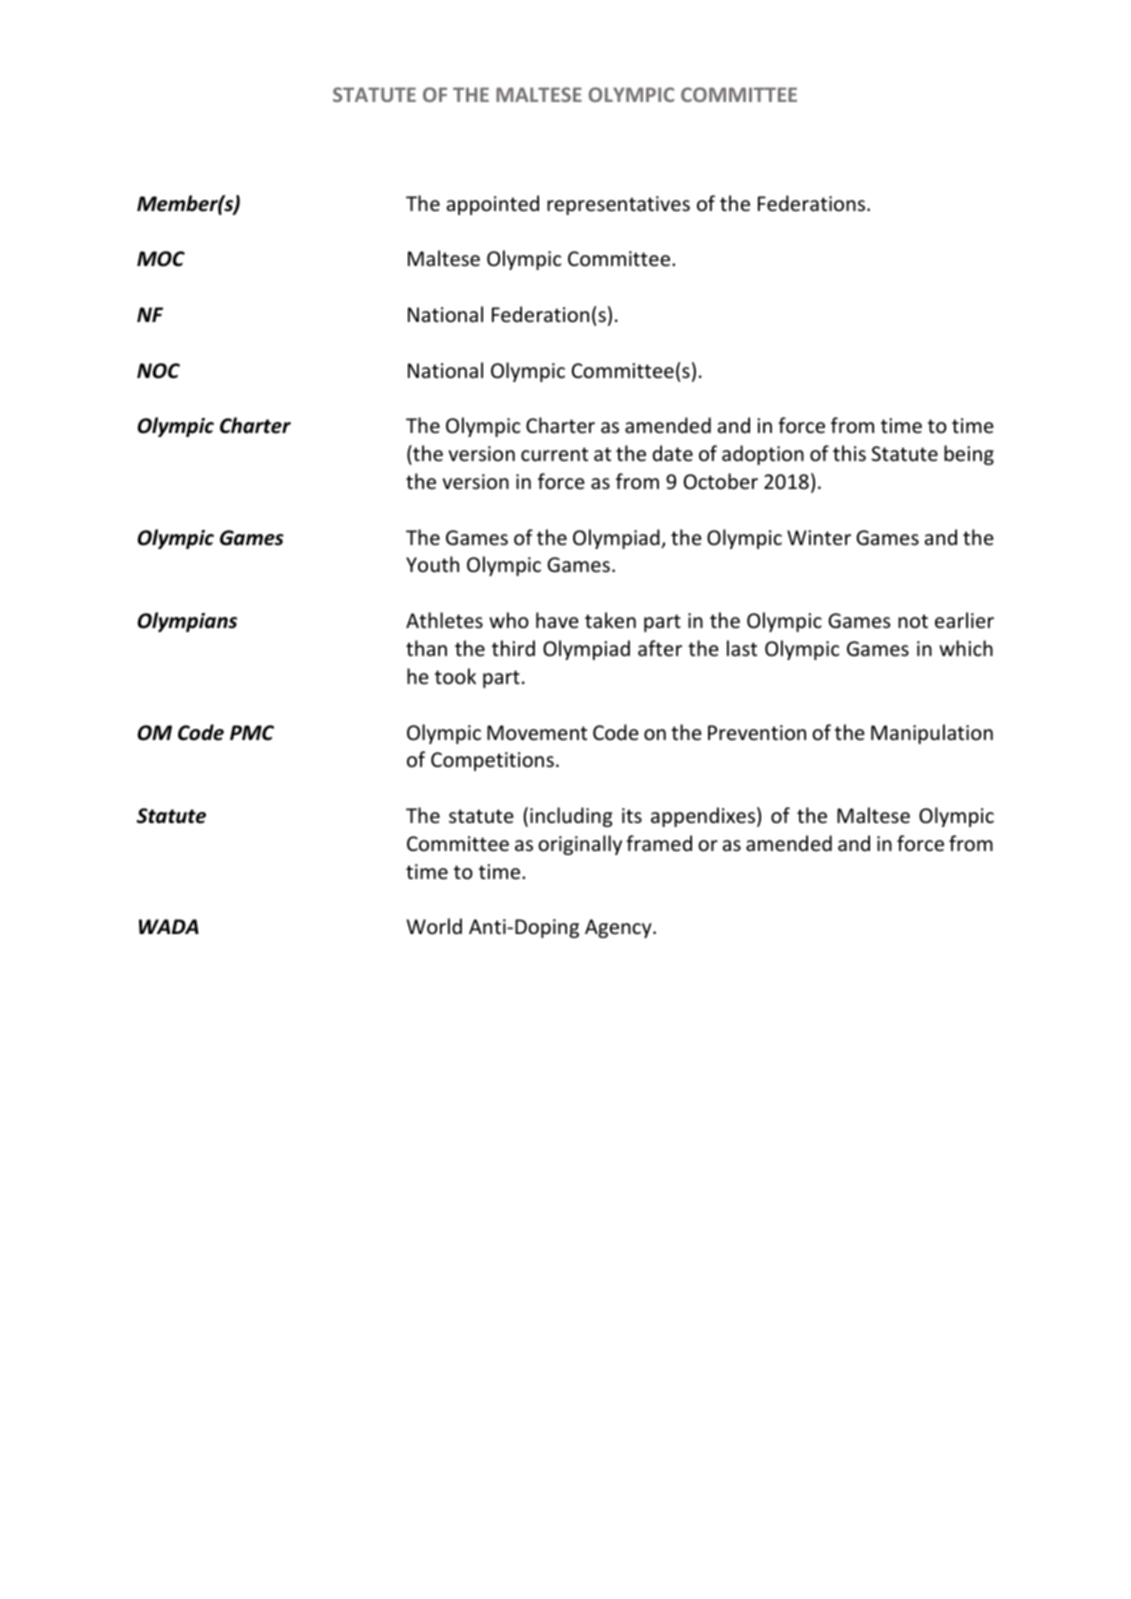  What do you see at coordinates (557, 620) in the image?
I see `have` at bounding box center [557, 620].
